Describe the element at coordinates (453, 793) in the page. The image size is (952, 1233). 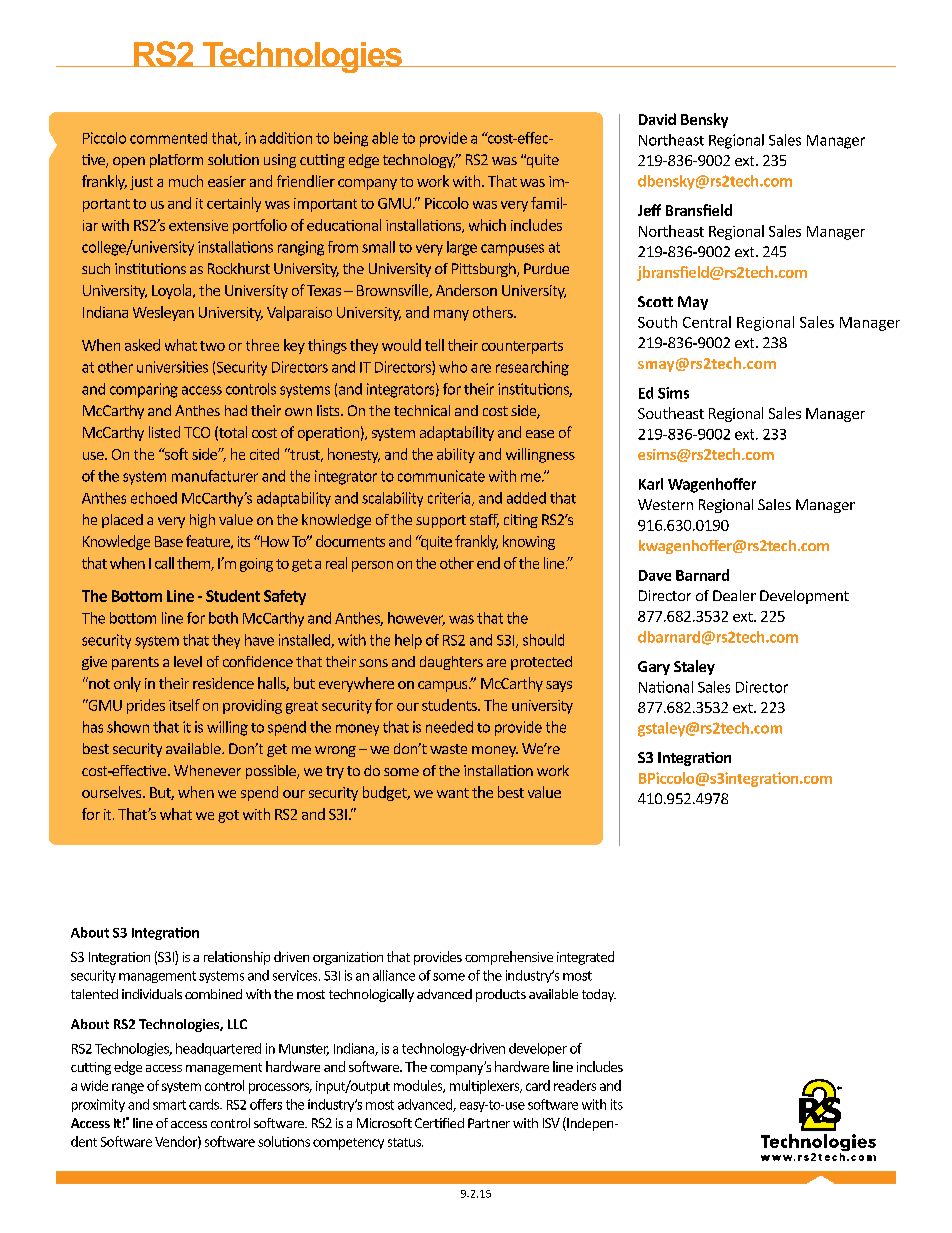
I see `want` at that location.
